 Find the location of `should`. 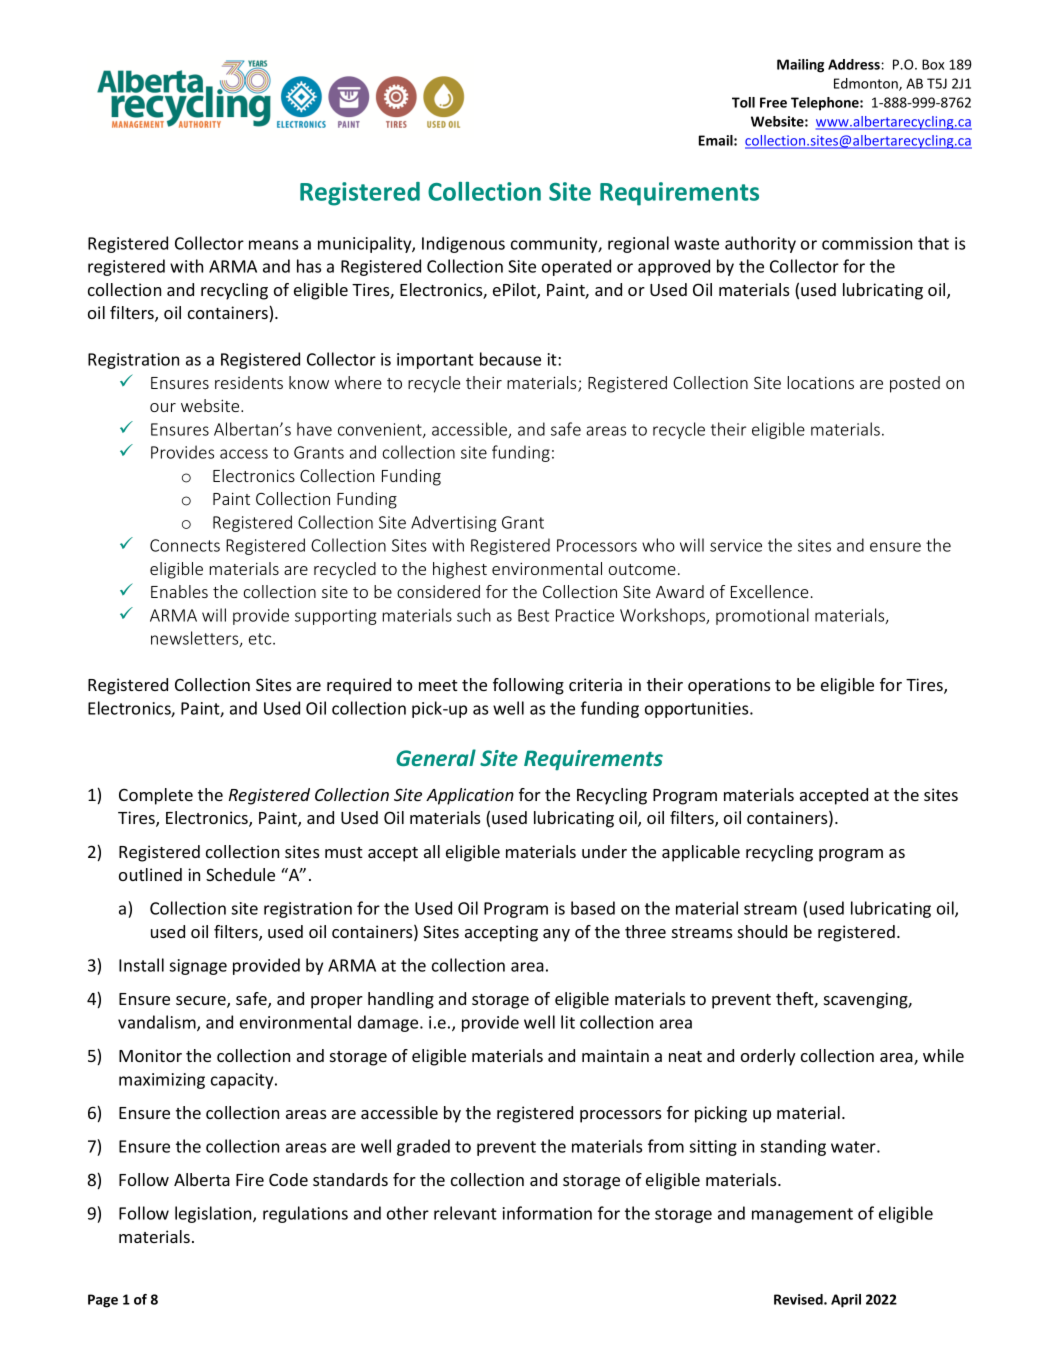

should is located at coordinates (762, 931).
